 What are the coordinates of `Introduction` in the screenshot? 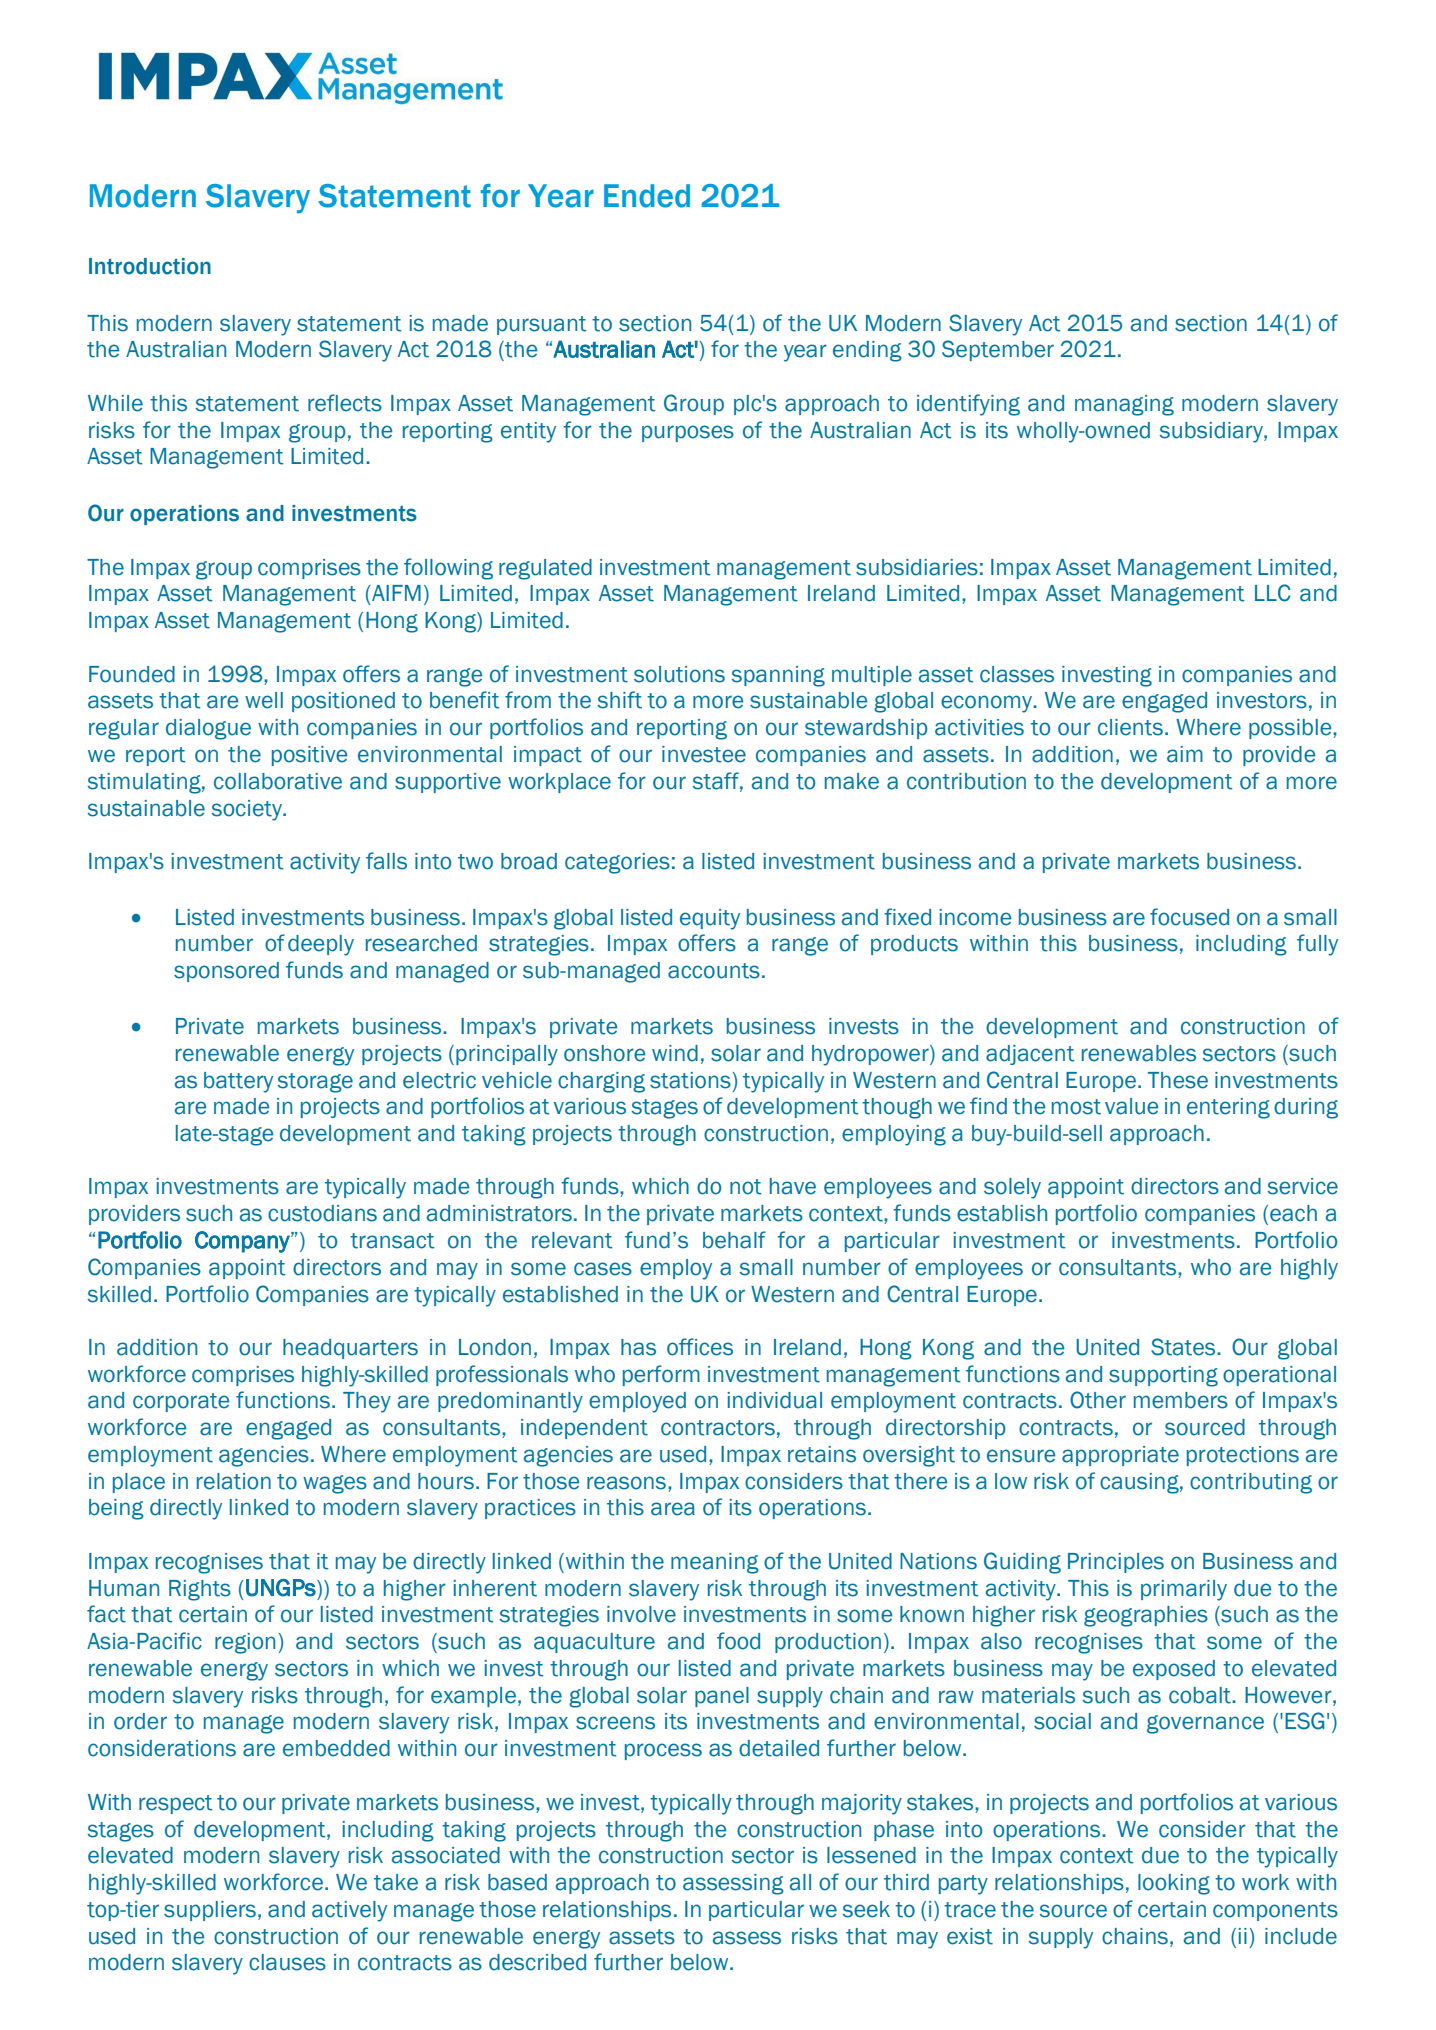 It's located at (150, 266).
